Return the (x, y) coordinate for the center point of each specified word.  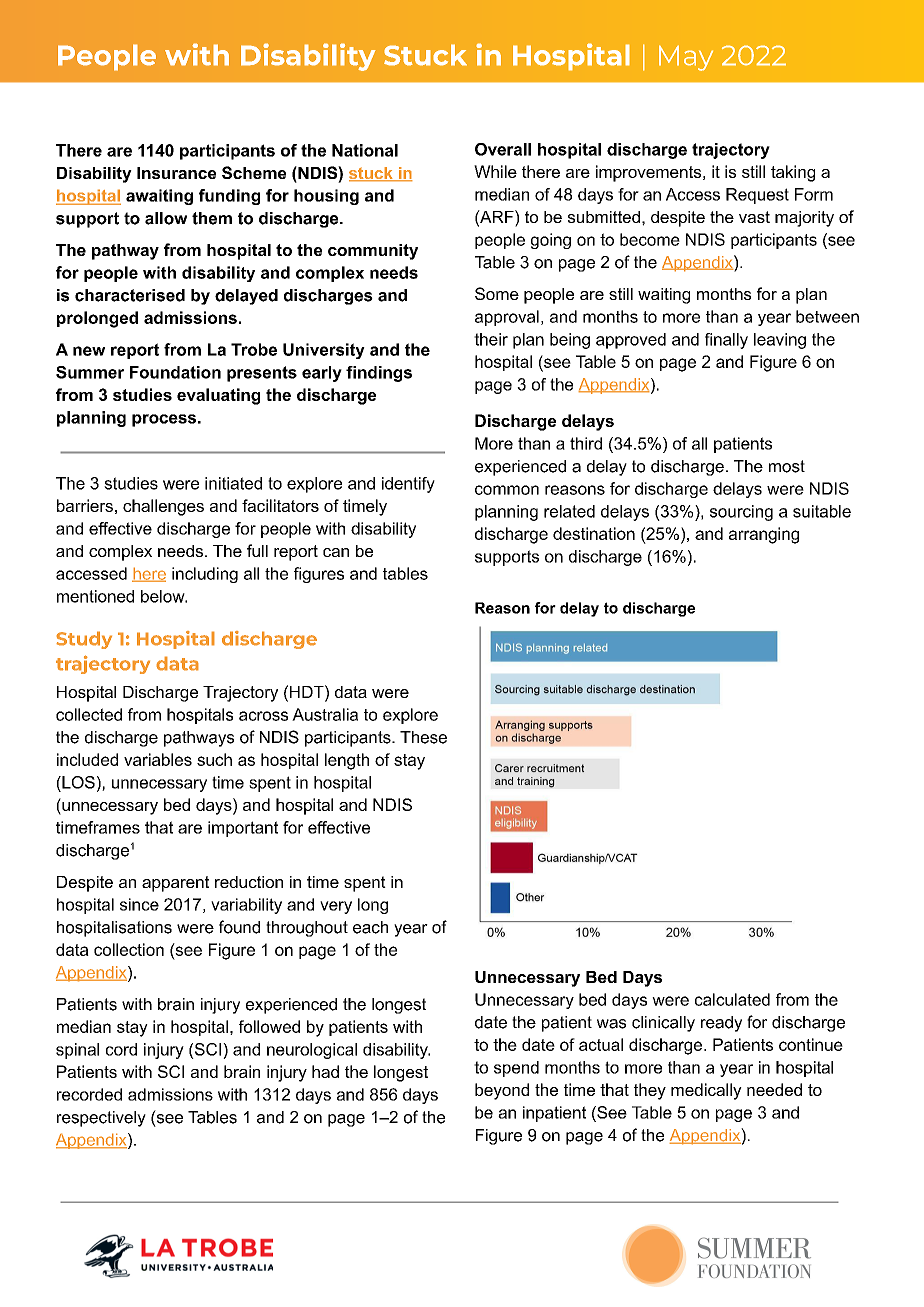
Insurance (176, 173)
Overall (503, 149)
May (686, 58)
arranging (764, 535)
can (336, 552)
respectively (101, 1119)
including (205, 575)
